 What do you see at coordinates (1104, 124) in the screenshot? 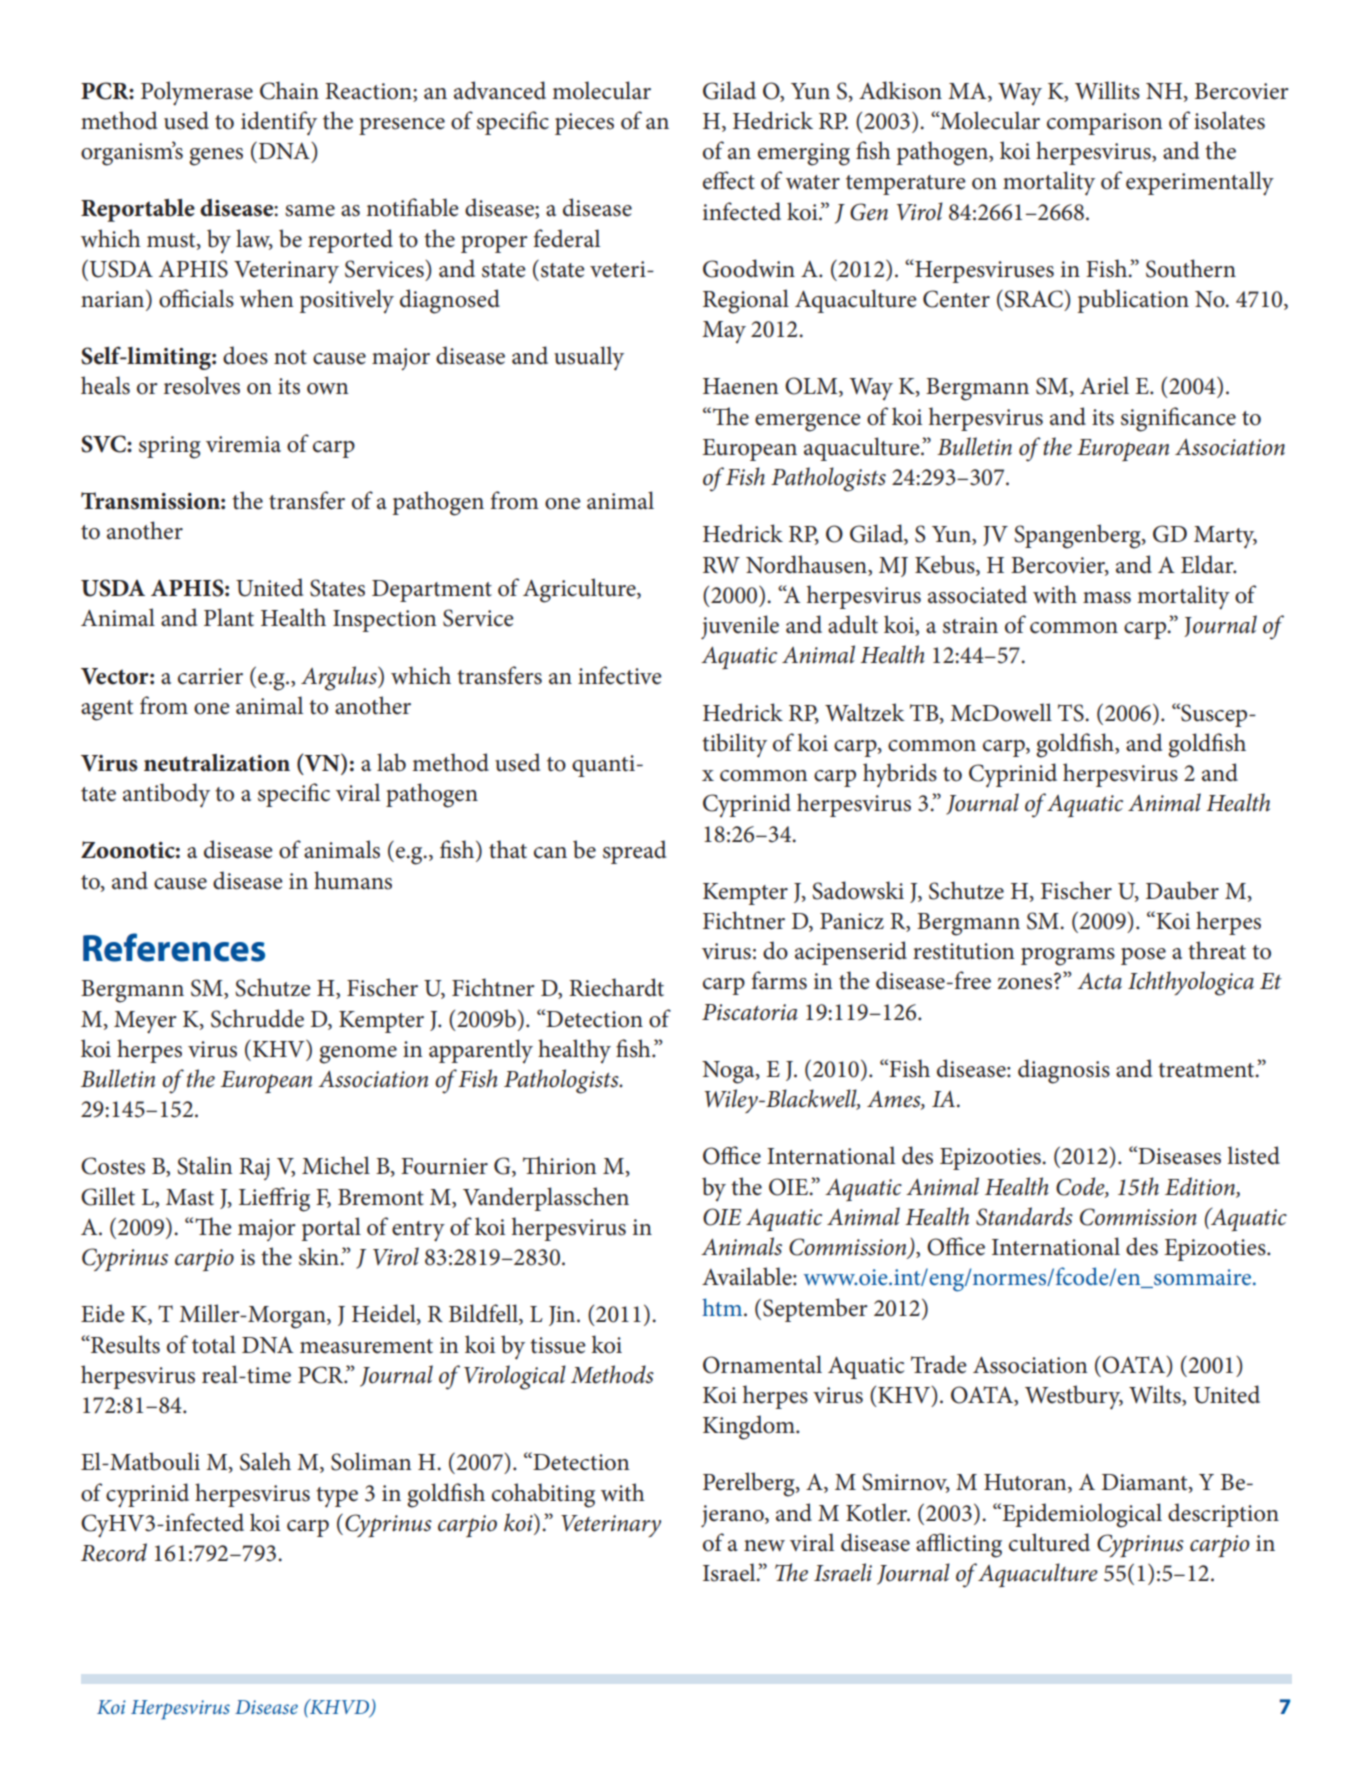
I see `comparison` at bounding box center [1104, 124].
